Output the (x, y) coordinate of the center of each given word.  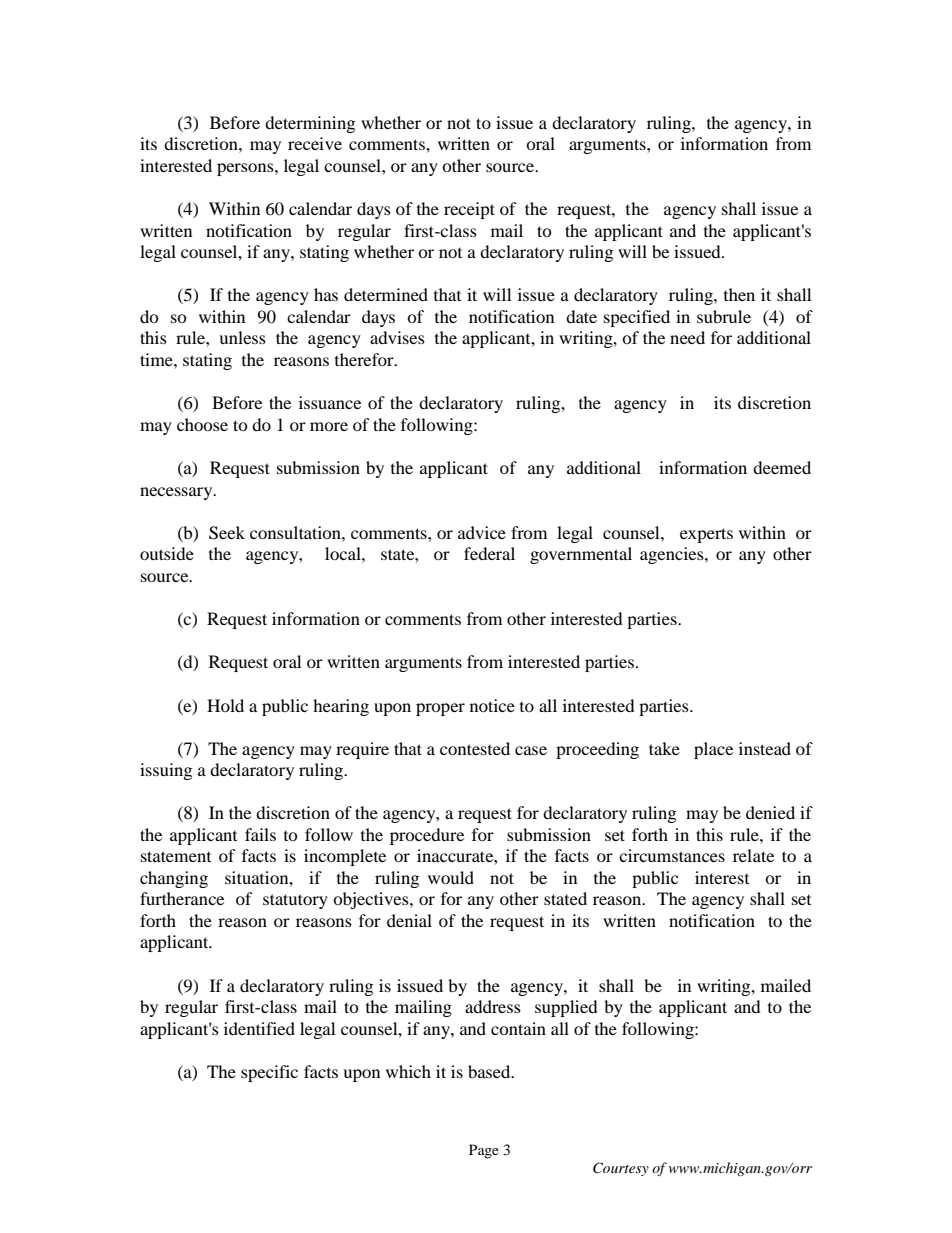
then (739, 294)
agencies (673, 555)
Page (484, 1151)
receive (315, 143)
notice (492, 705)
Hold (225, 705)
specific (269, 1073)
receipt (469, 210)
